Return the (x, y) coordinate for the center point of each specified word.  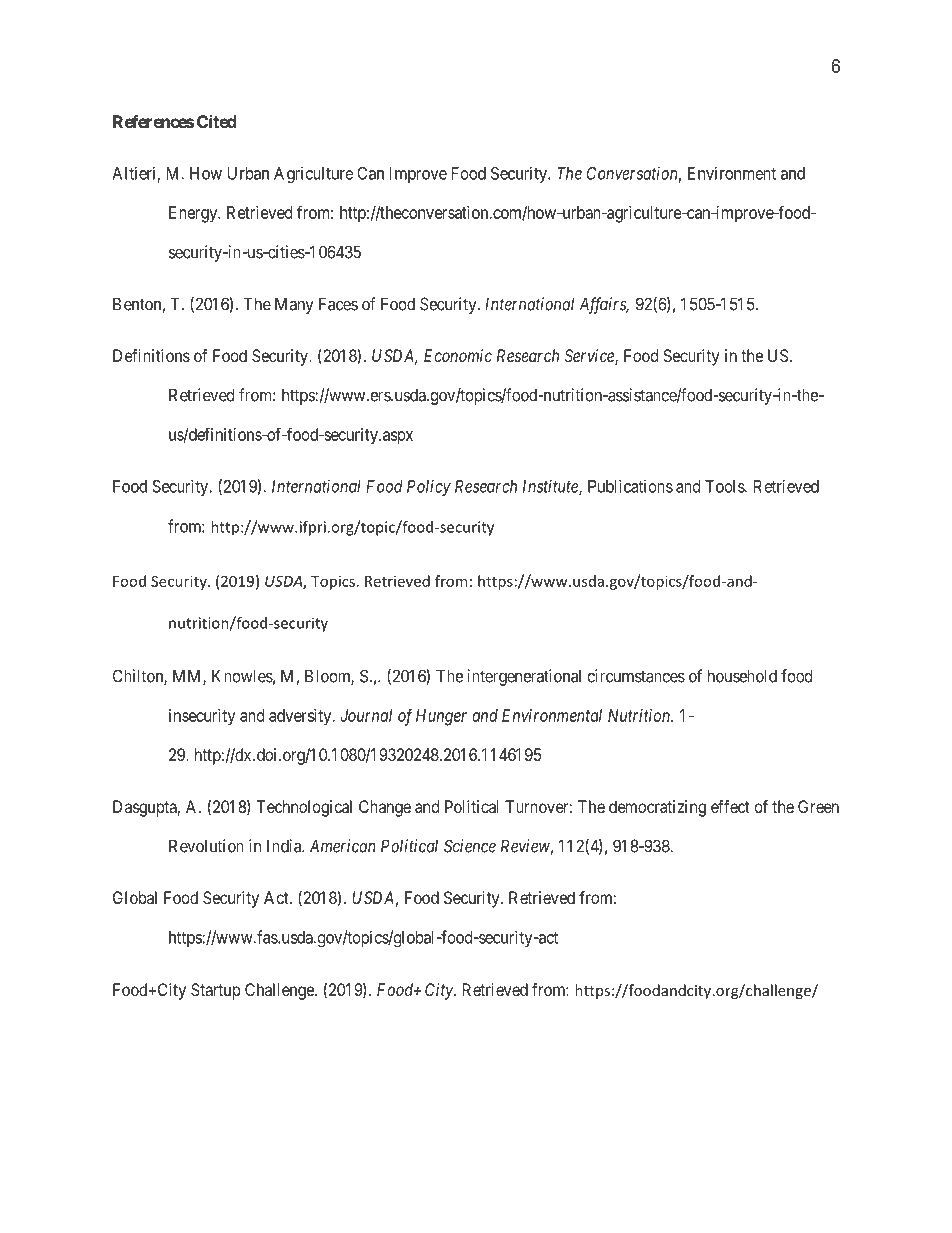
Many (294, 305)
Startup (216, 991)
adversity (301, 717)
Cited (217, 121)
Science (470, 846)
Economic (458, 355)
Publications (630, 486)
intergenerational (524, 677)
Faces (338, 304)
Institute (551, 487)
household (742, 676)
